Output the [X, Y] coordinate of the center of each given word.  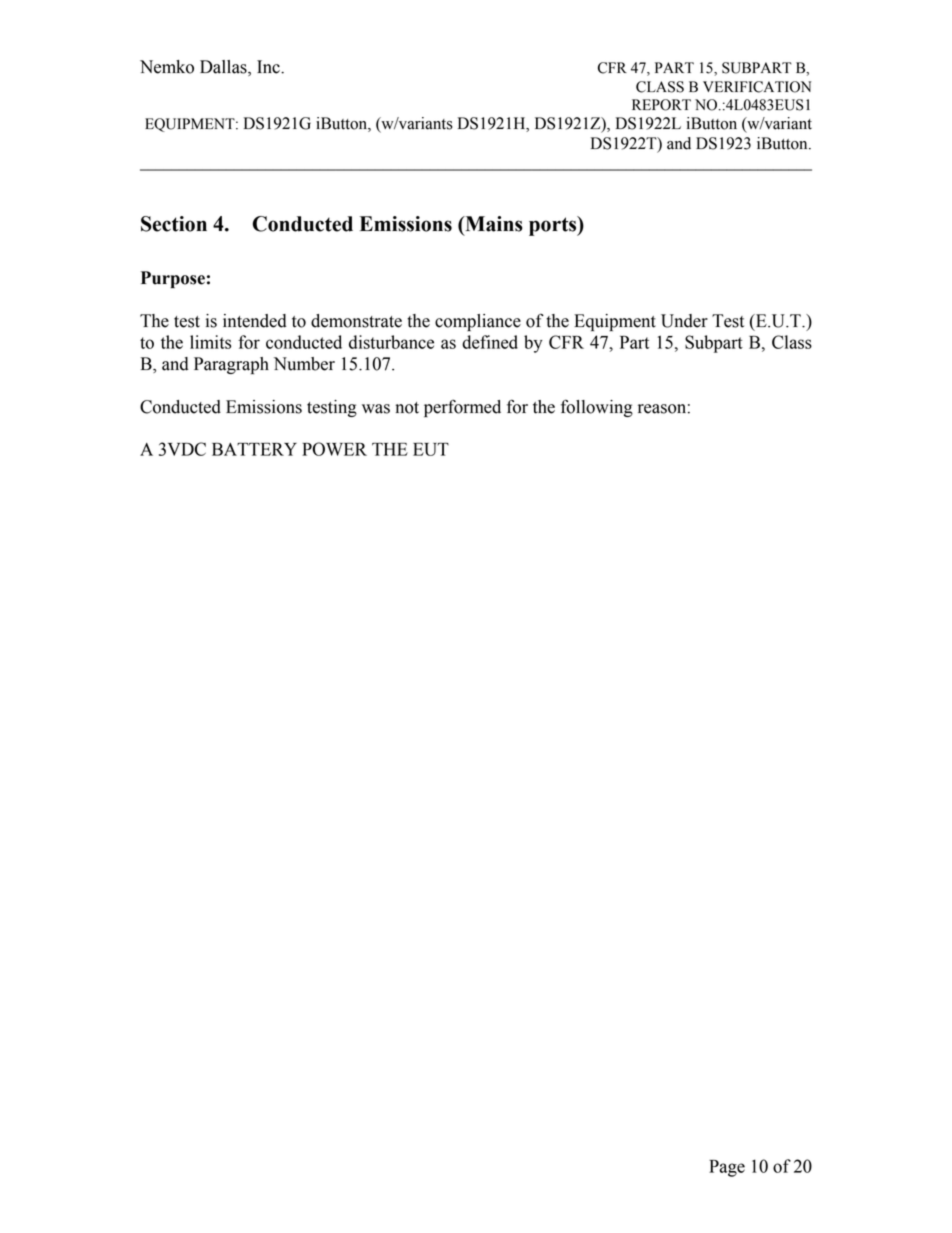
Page [727, 1168]
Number [304, 364]
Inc [269, 67]
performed [462, 408]
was [376, 409]
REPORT [661, 105]
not [407, 408]
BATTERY [254, 449]
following [597, 408]
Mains [493, 224]
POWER [334, 449]
